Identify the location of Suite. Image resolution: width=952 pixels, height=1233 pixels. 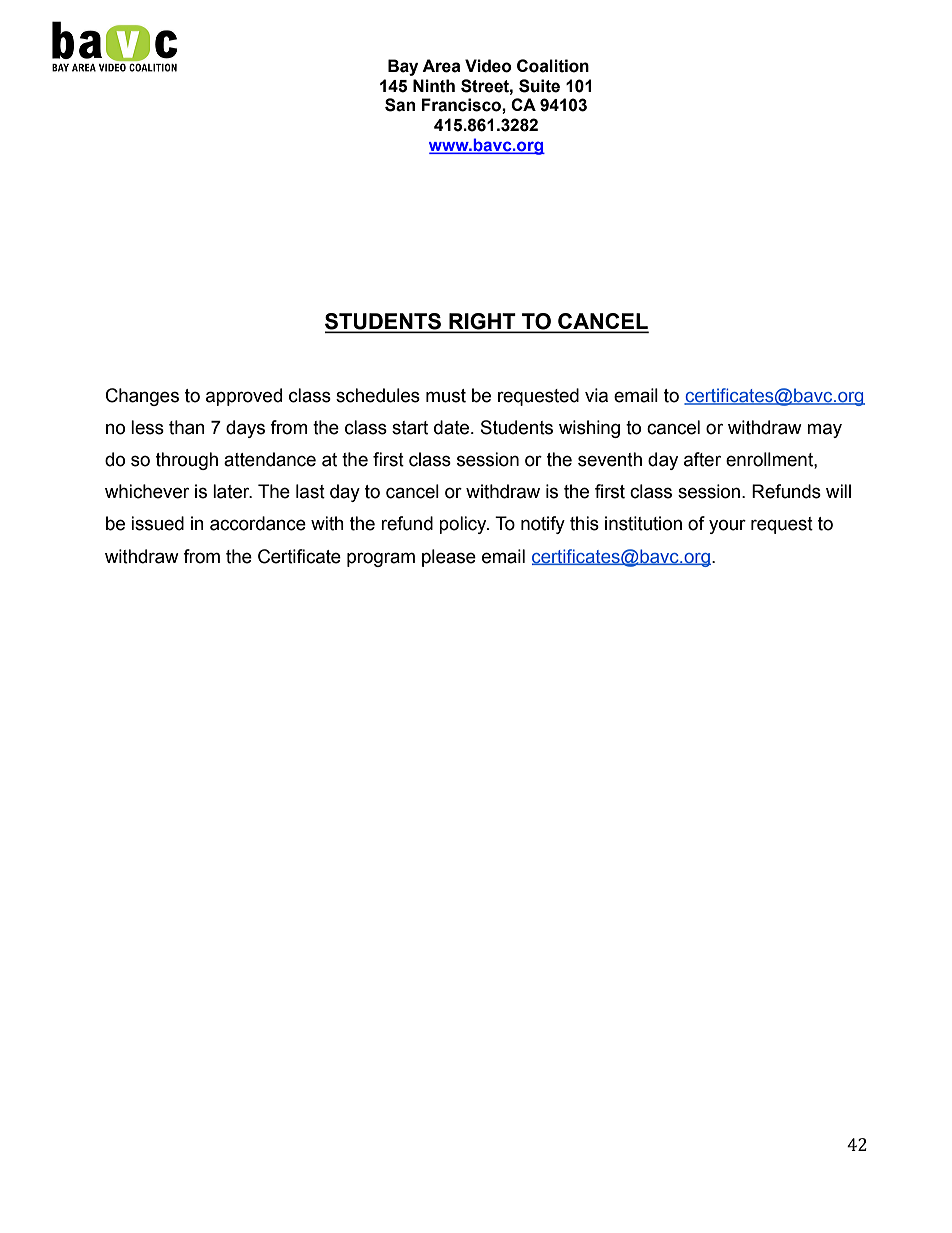
(539, 86).
